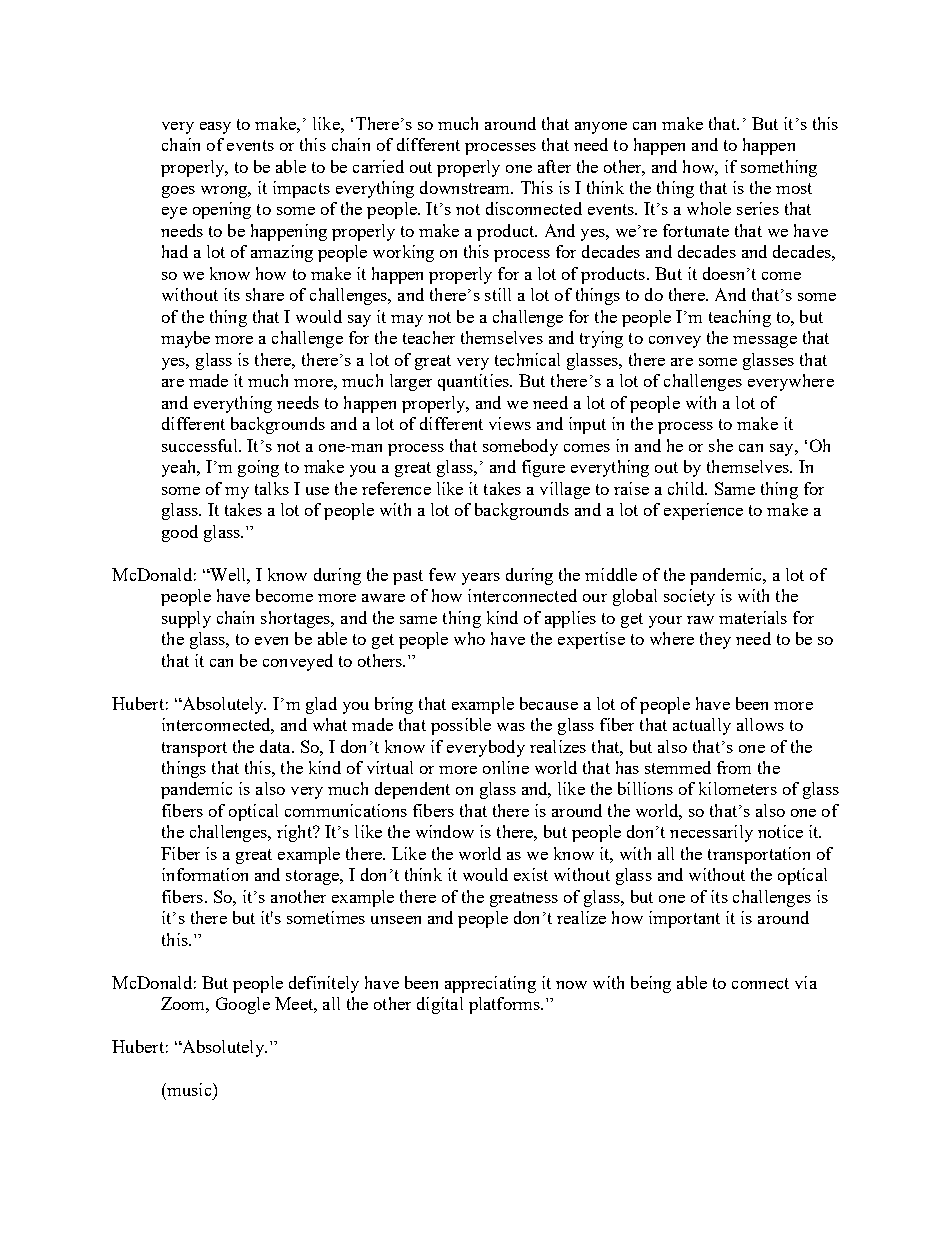 Image resolution: width=952 pixels, height=1233 pixels. Describe the element at coordinates (297, 619) in the screenshot. I see `shortages` at that location.
